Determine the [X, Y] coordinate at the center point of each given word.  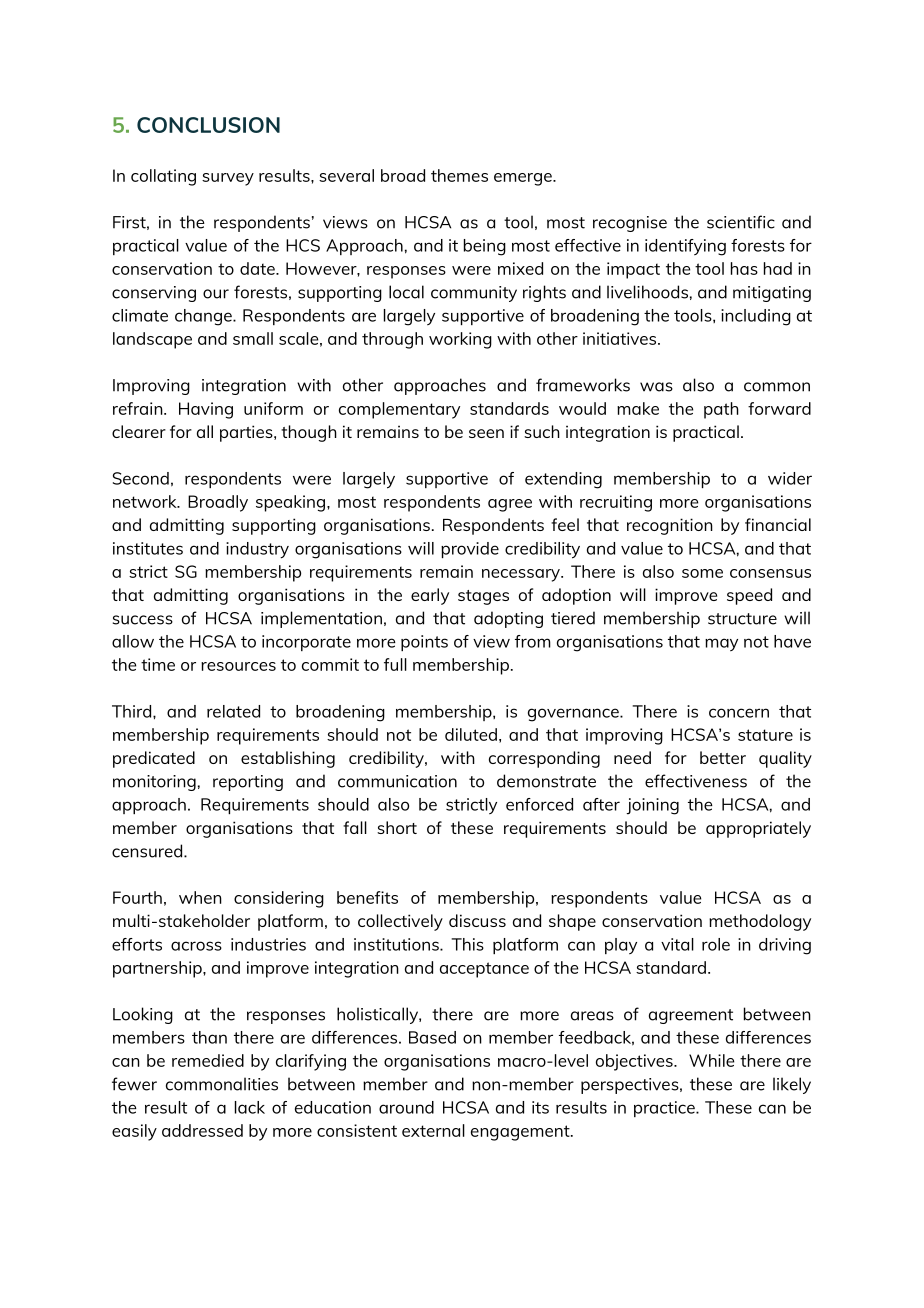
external [433, 1130]
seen [486, 433]
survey [228, 179]
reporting [248, 783]
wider [790, 478]
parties [247, 433]
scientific [741, 222]
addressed [202, 1130]
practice [665, 1109]
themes [459, 175]
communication [397, 781]
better [723, 757]
